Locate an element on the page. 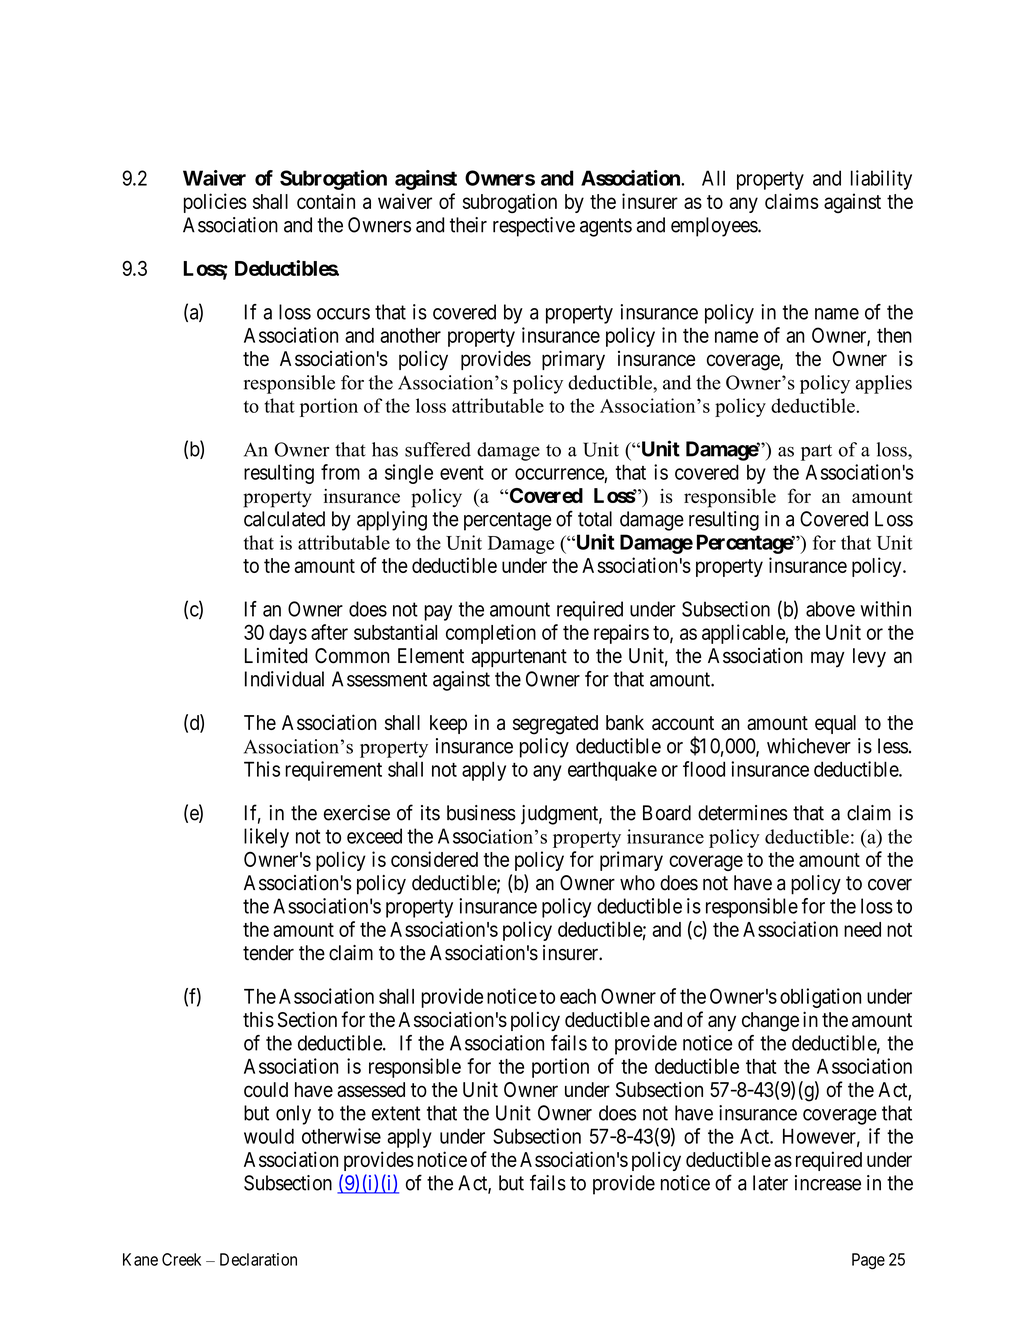  policies is located at coordinates (215, 203).
